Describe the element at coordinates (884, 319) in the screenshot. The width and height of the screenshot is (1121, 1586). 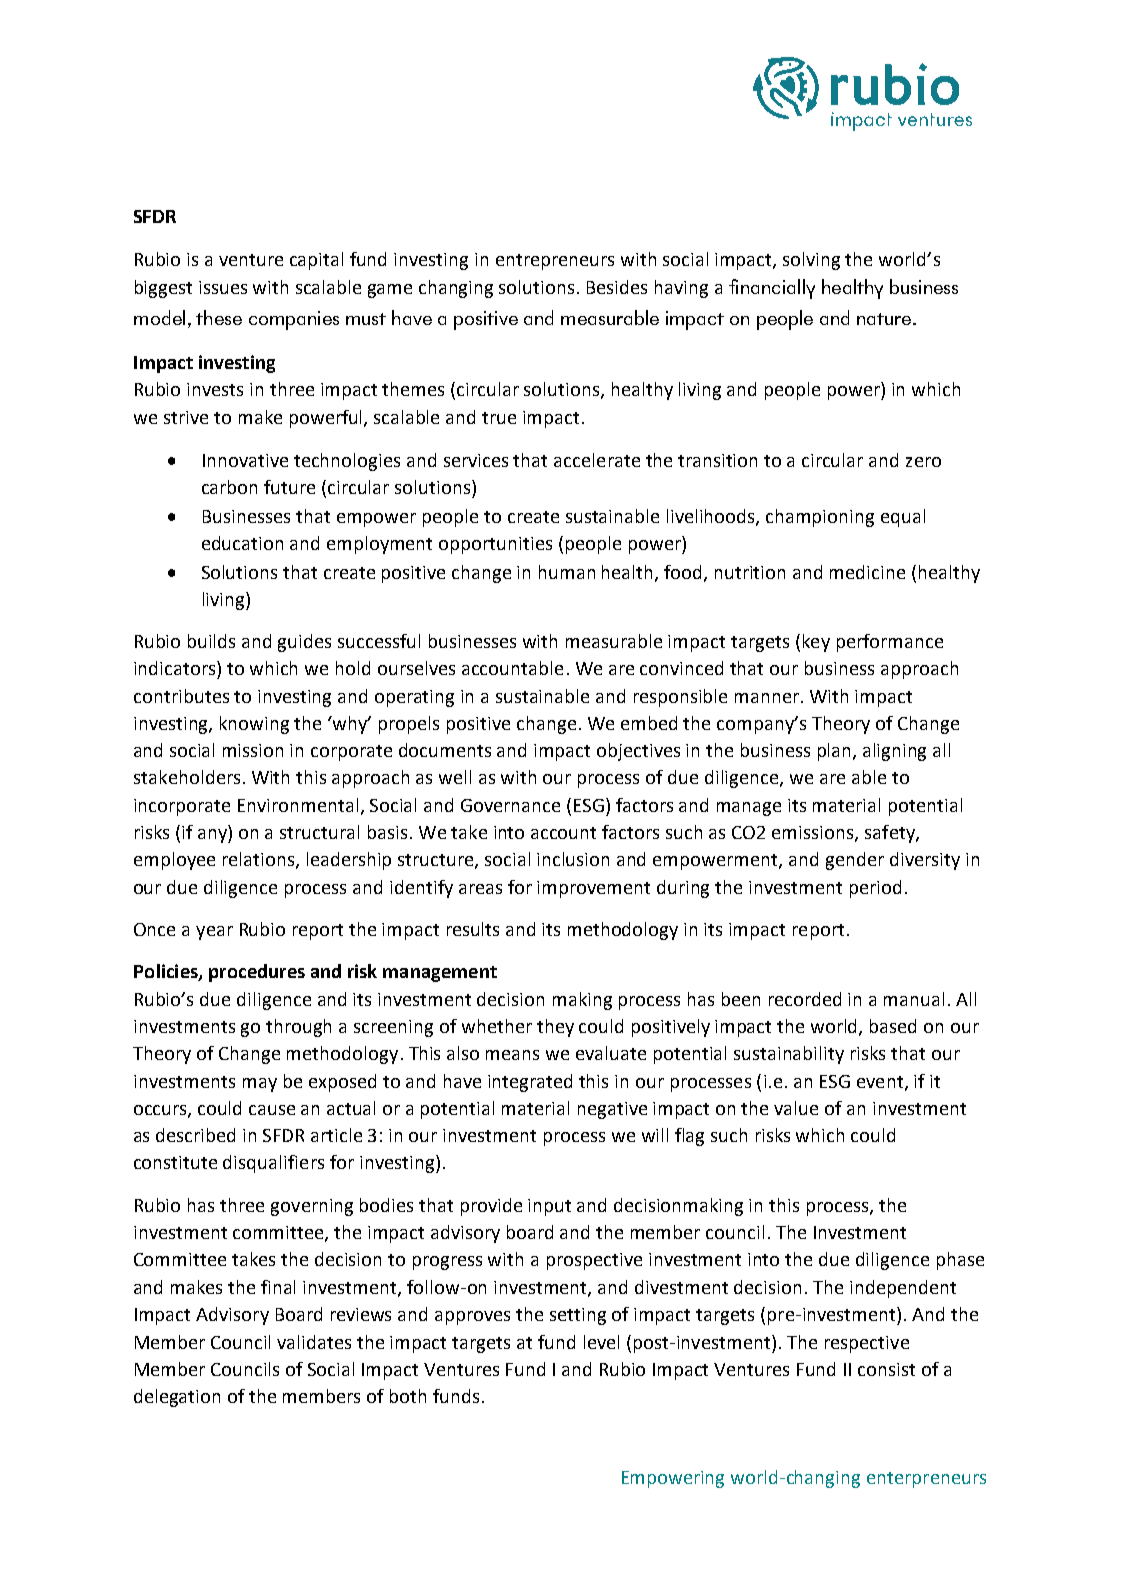
I see `nature` at that location.
